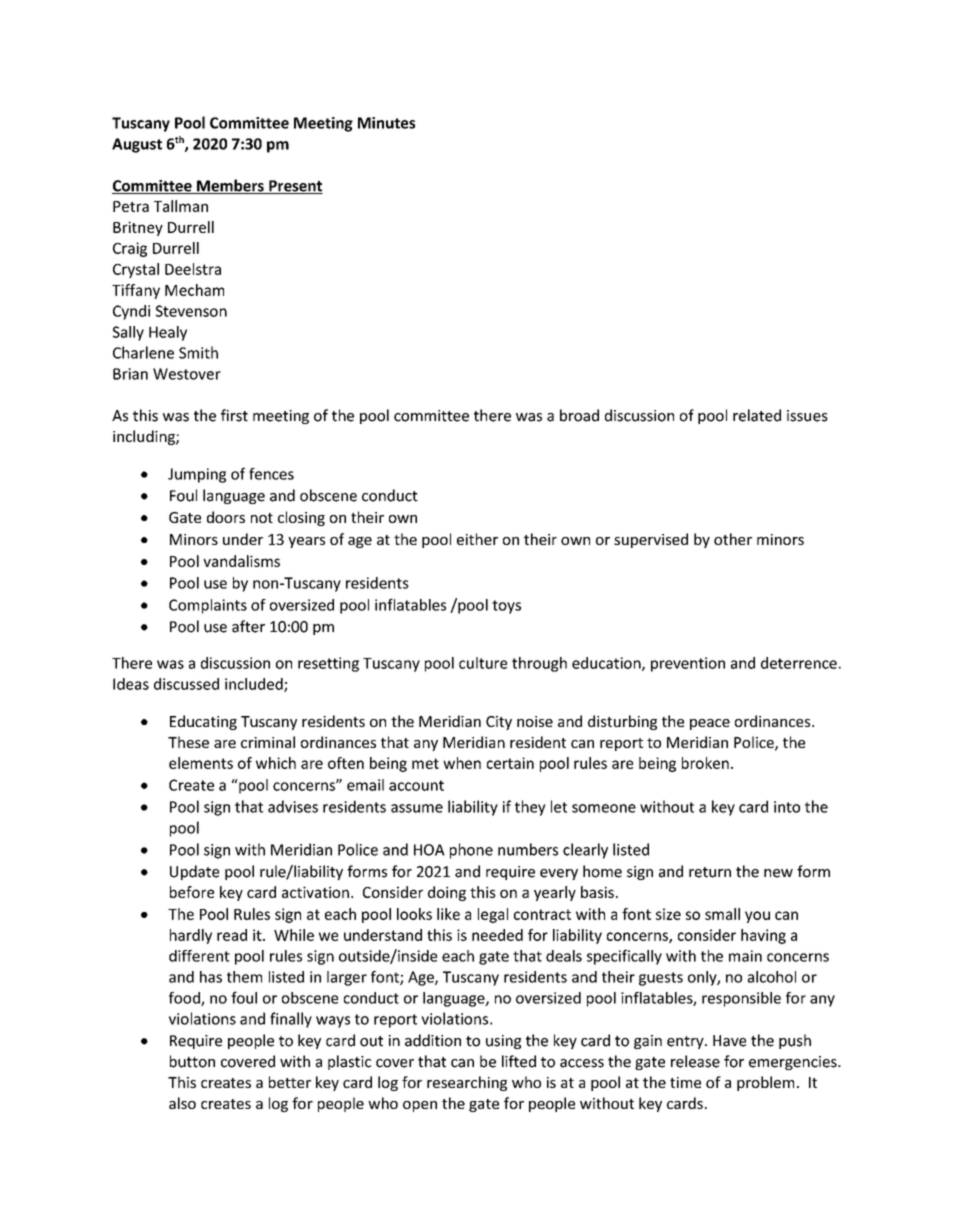 The image size is (954, 1232). I want to click on related, so click(757, 415).
